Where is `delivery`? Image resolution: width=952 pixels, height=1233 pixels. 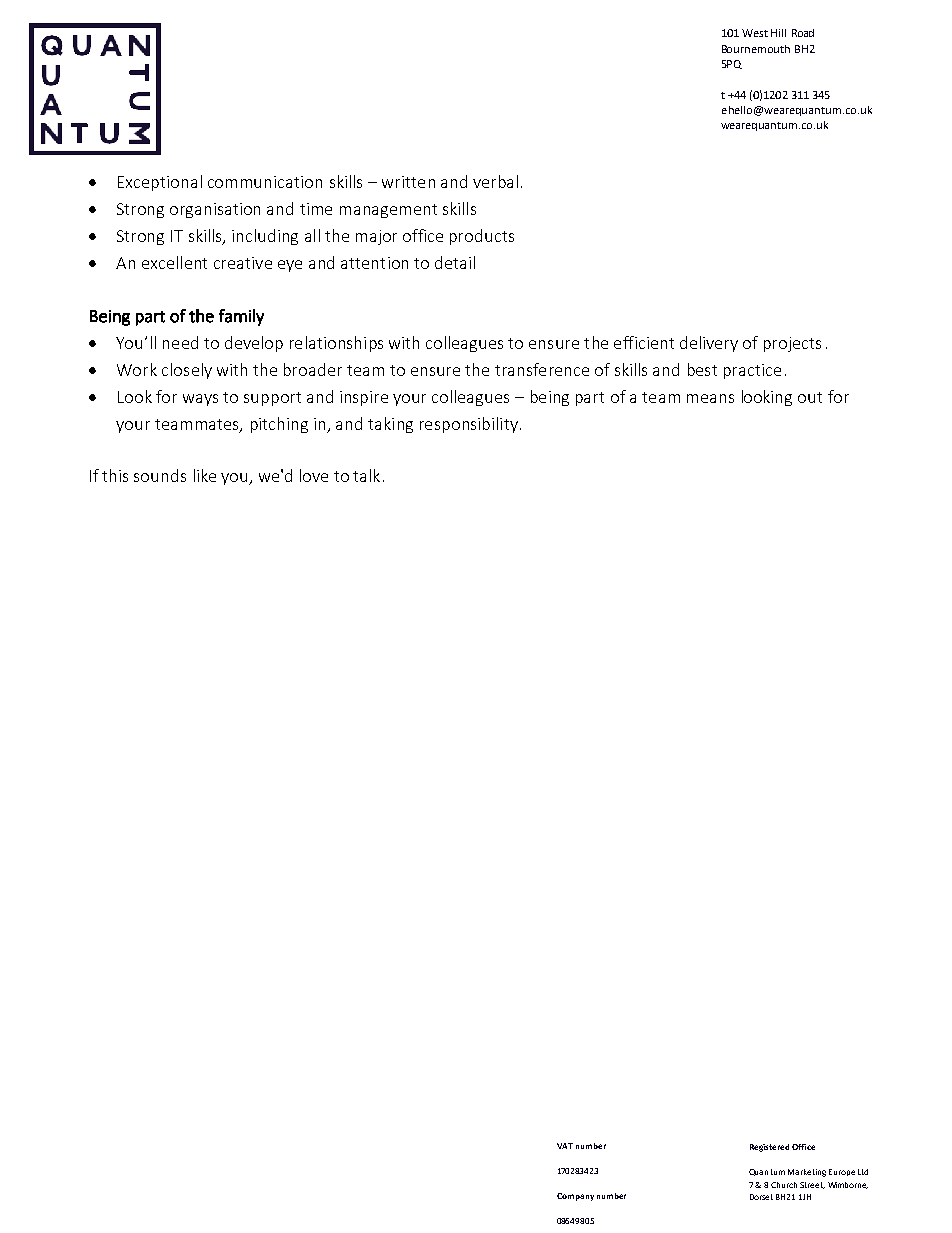
delivery is located at coordinates (709, 344).
